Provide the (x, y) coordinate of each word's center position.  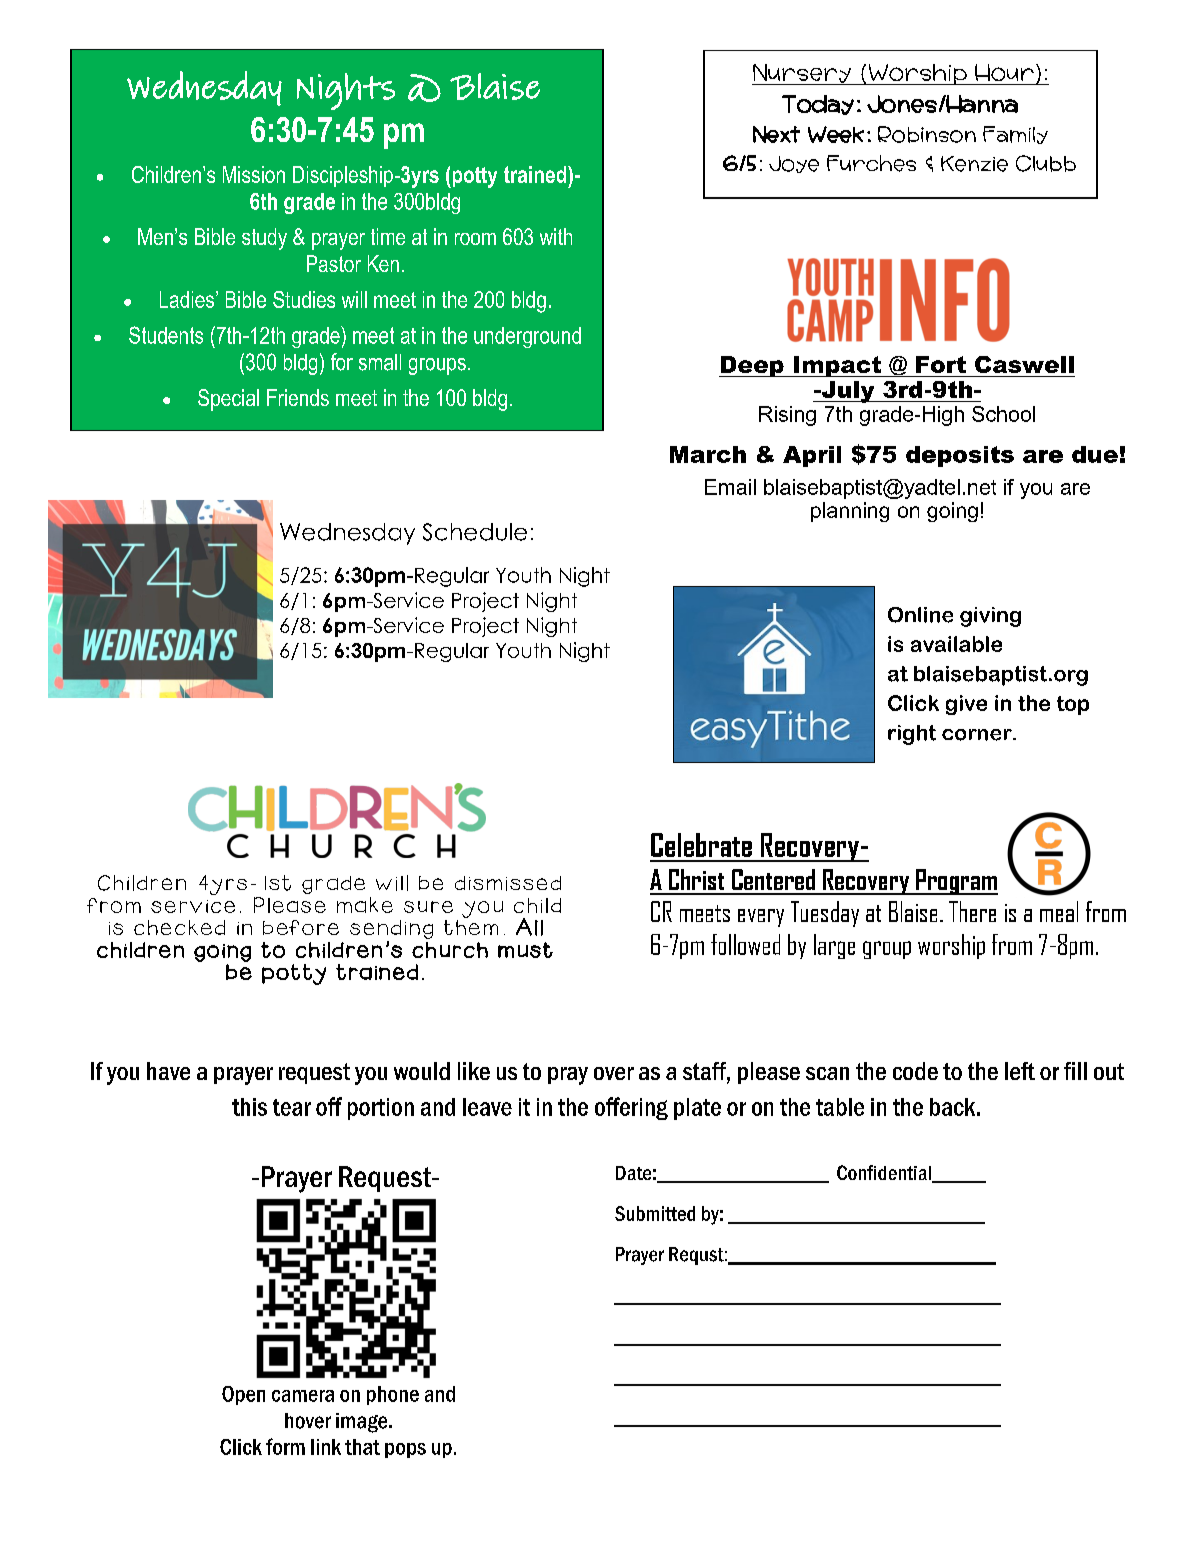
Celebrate (701, 845)
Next (776, 134)
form (285, 1446)
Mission (254, 174)
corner (978, 735)
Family (1015, 135)
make (365, 905)
